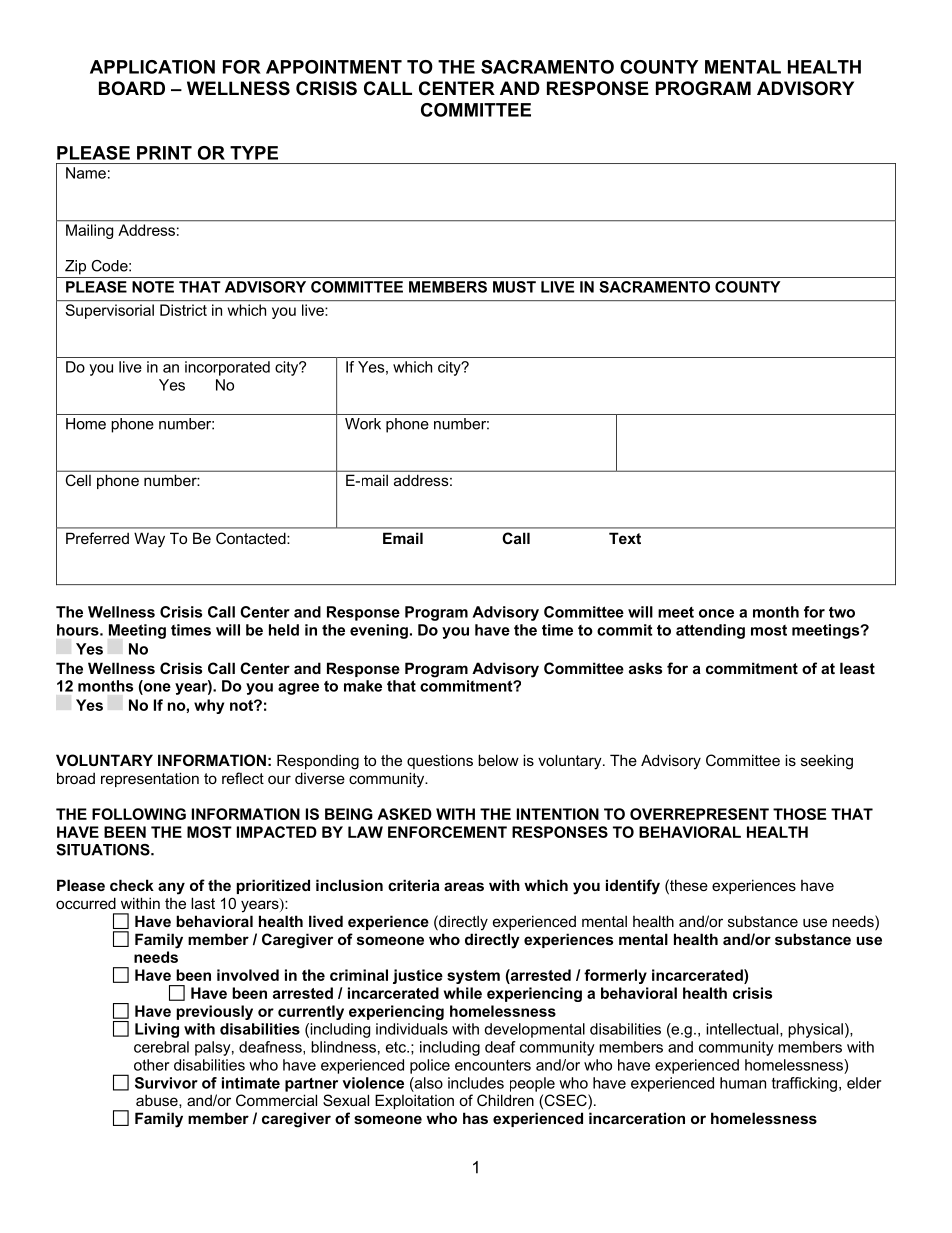 Image resolution: width=952 pixels, height=1233 pixels. Describe the element at coordinates (132, 88) in the document. I see `BOARD` at that location.
